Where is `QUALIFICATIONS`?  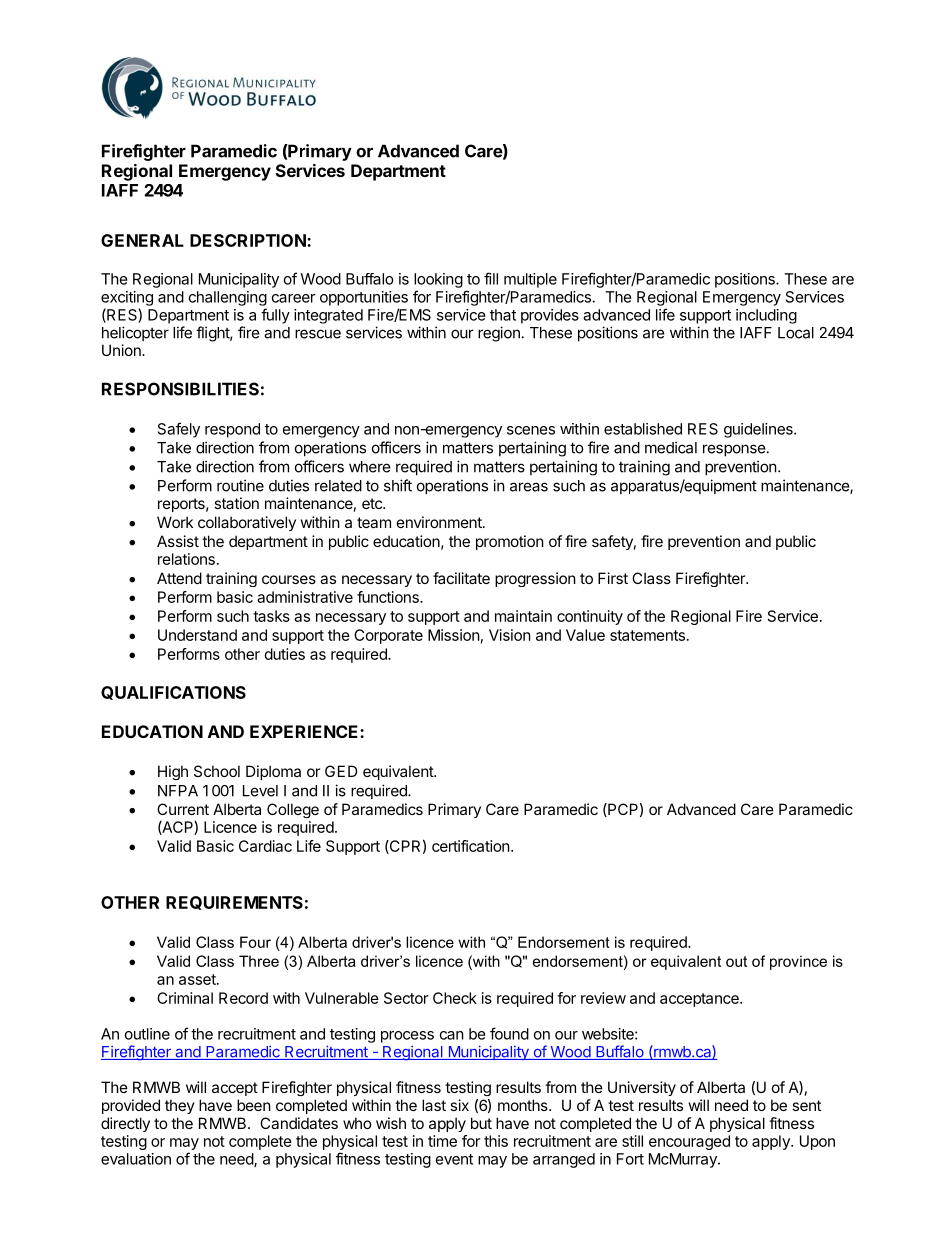
QUALIFICATIONS is located at coordinates (173, 693).
